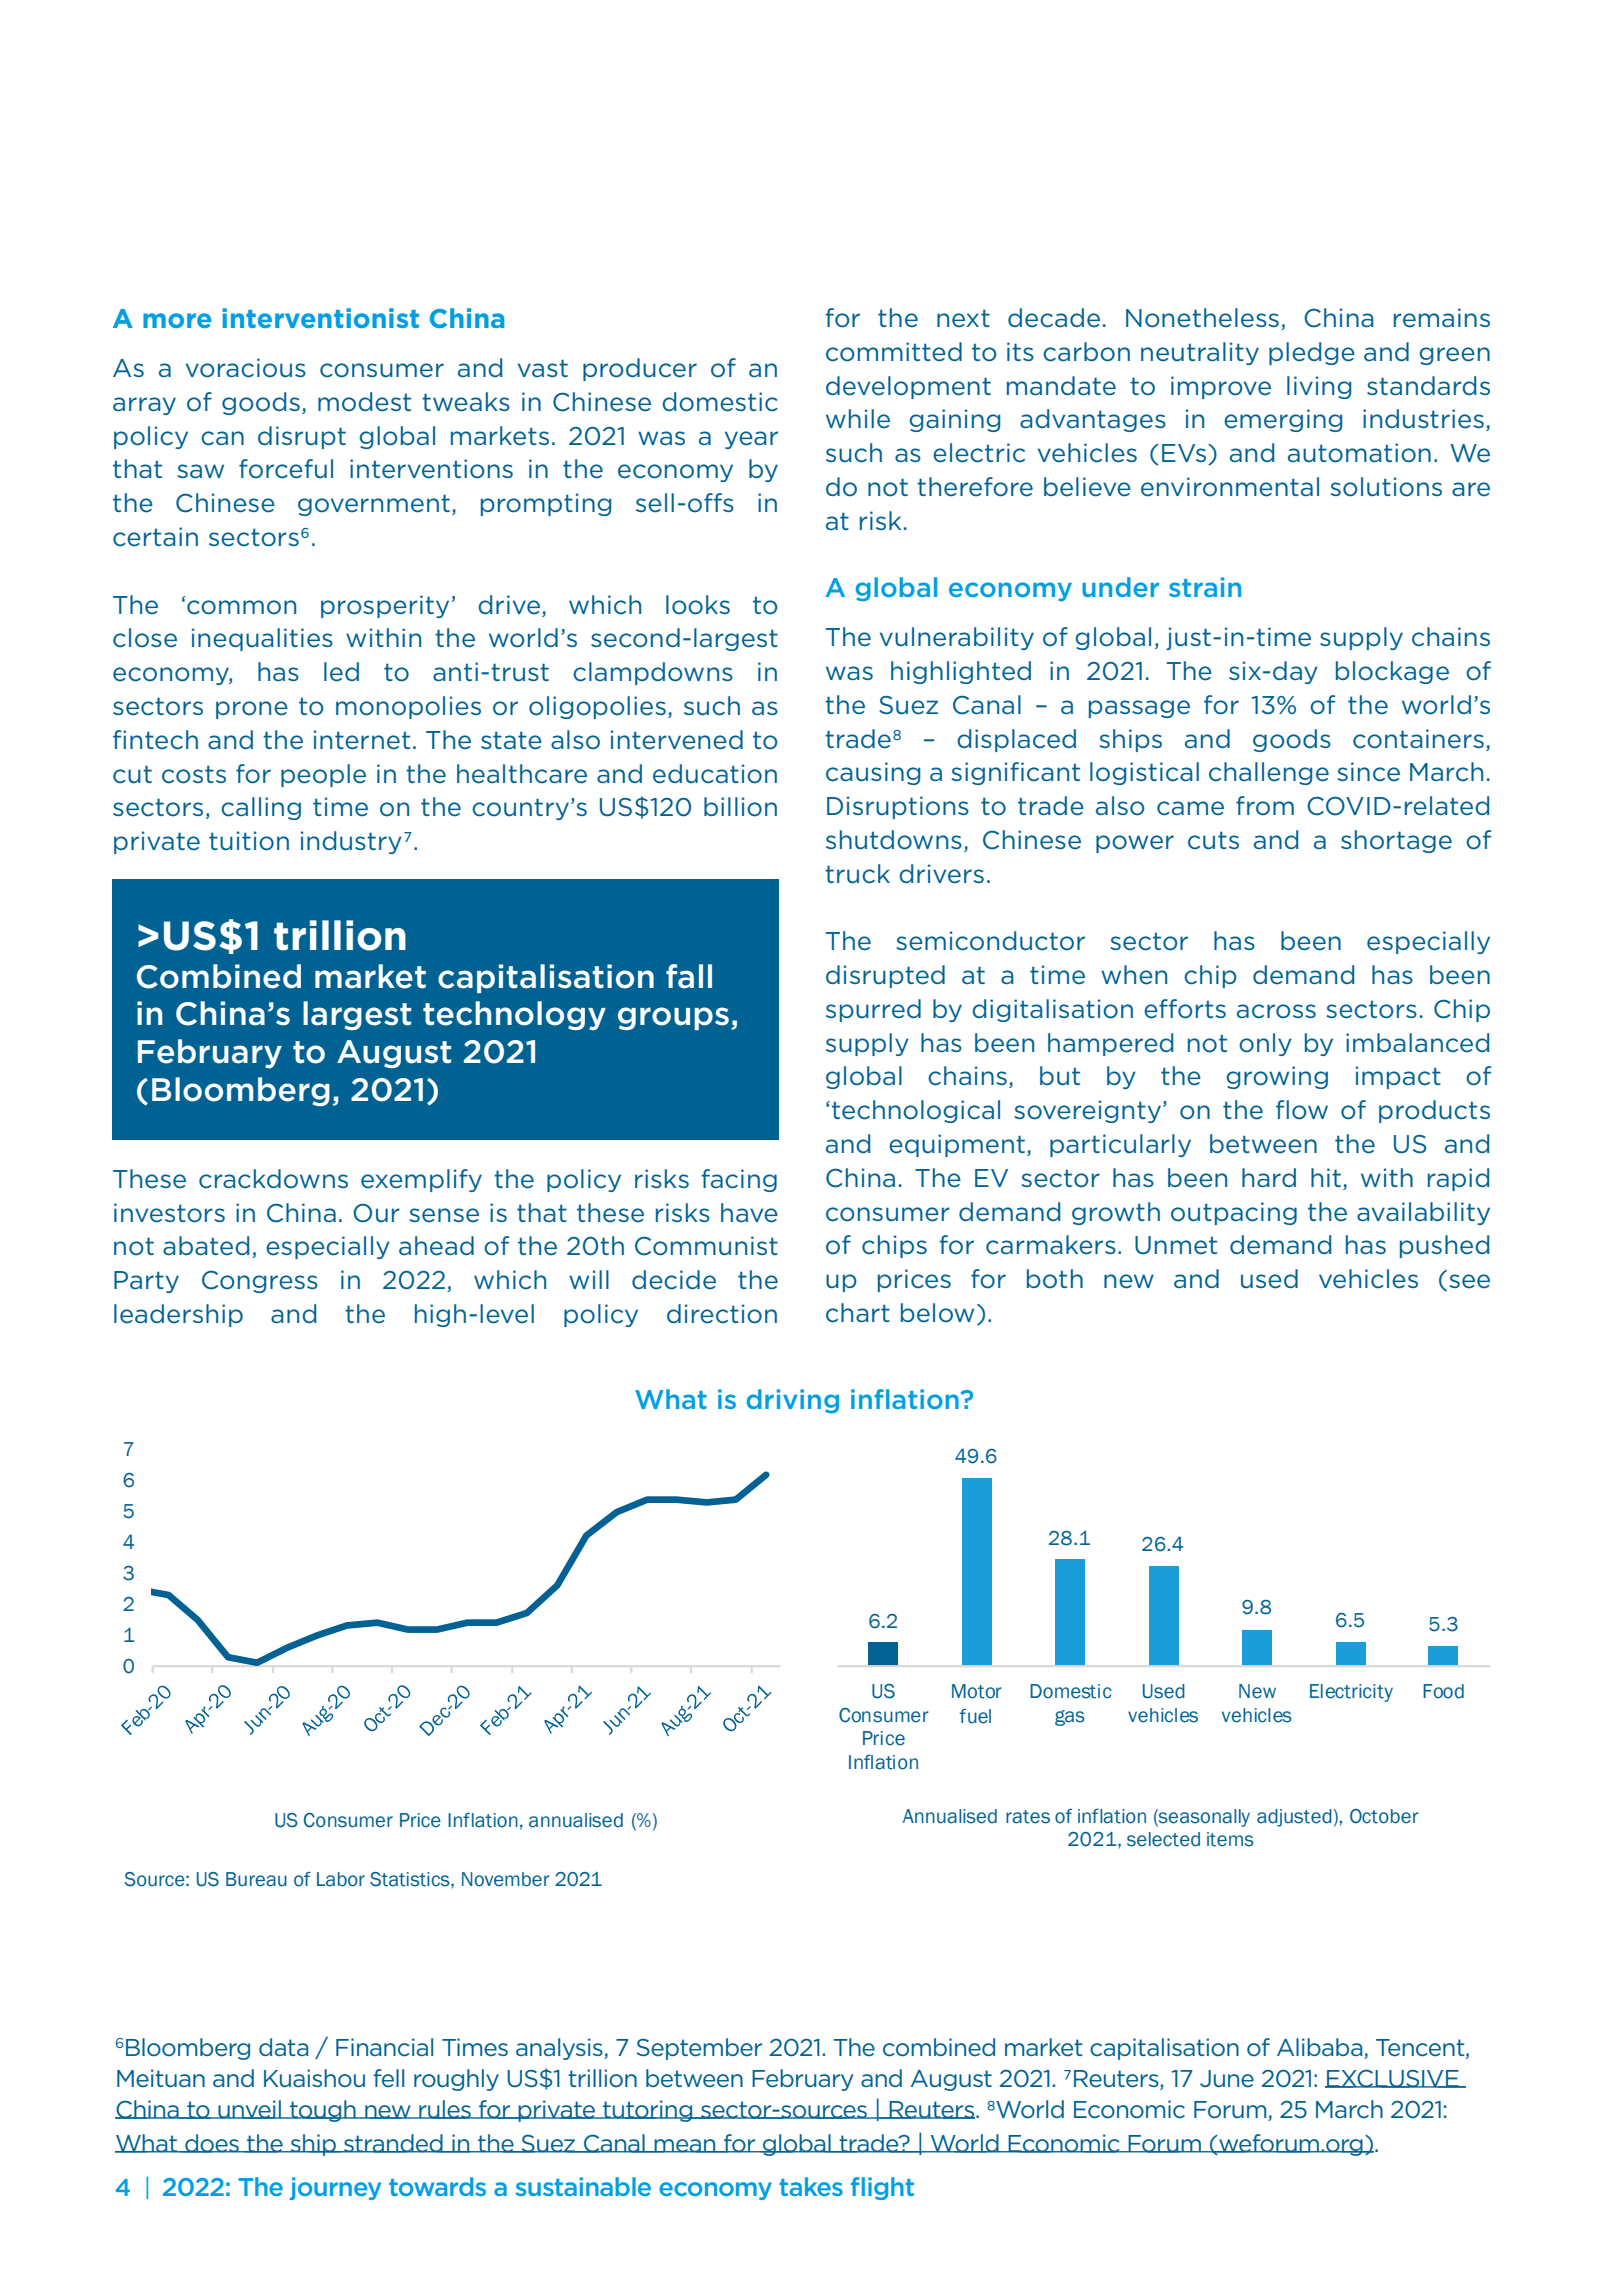 This page has width=1609, height=2275. What do you see at coordinates (858, 419) in the page?
I see `while` at bounding box center [858, 419].
